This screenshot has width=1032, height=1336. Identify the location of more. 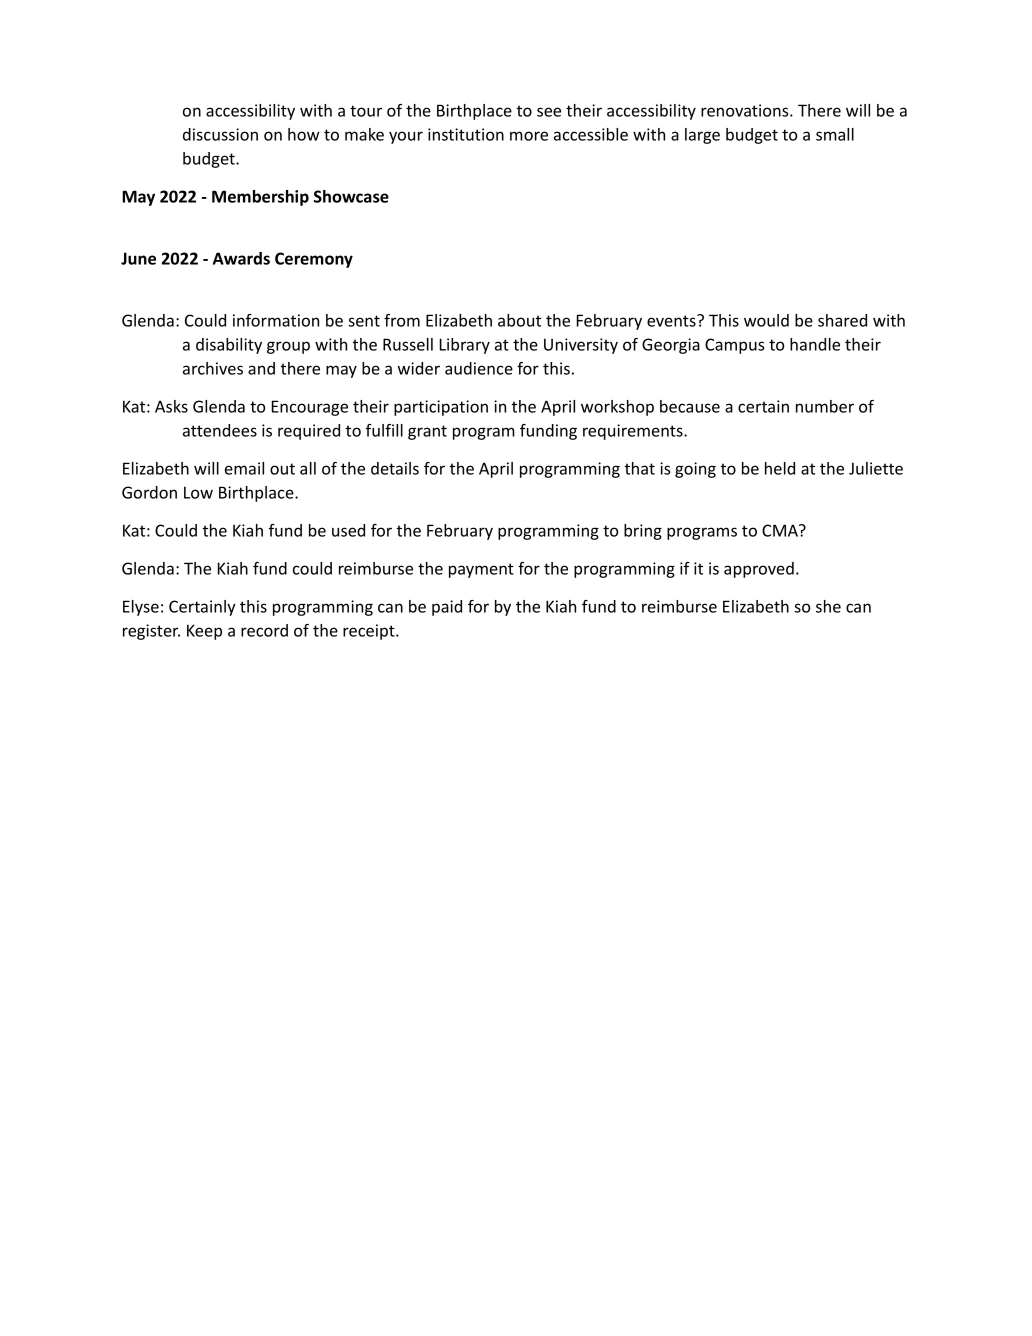
(529, 136).
